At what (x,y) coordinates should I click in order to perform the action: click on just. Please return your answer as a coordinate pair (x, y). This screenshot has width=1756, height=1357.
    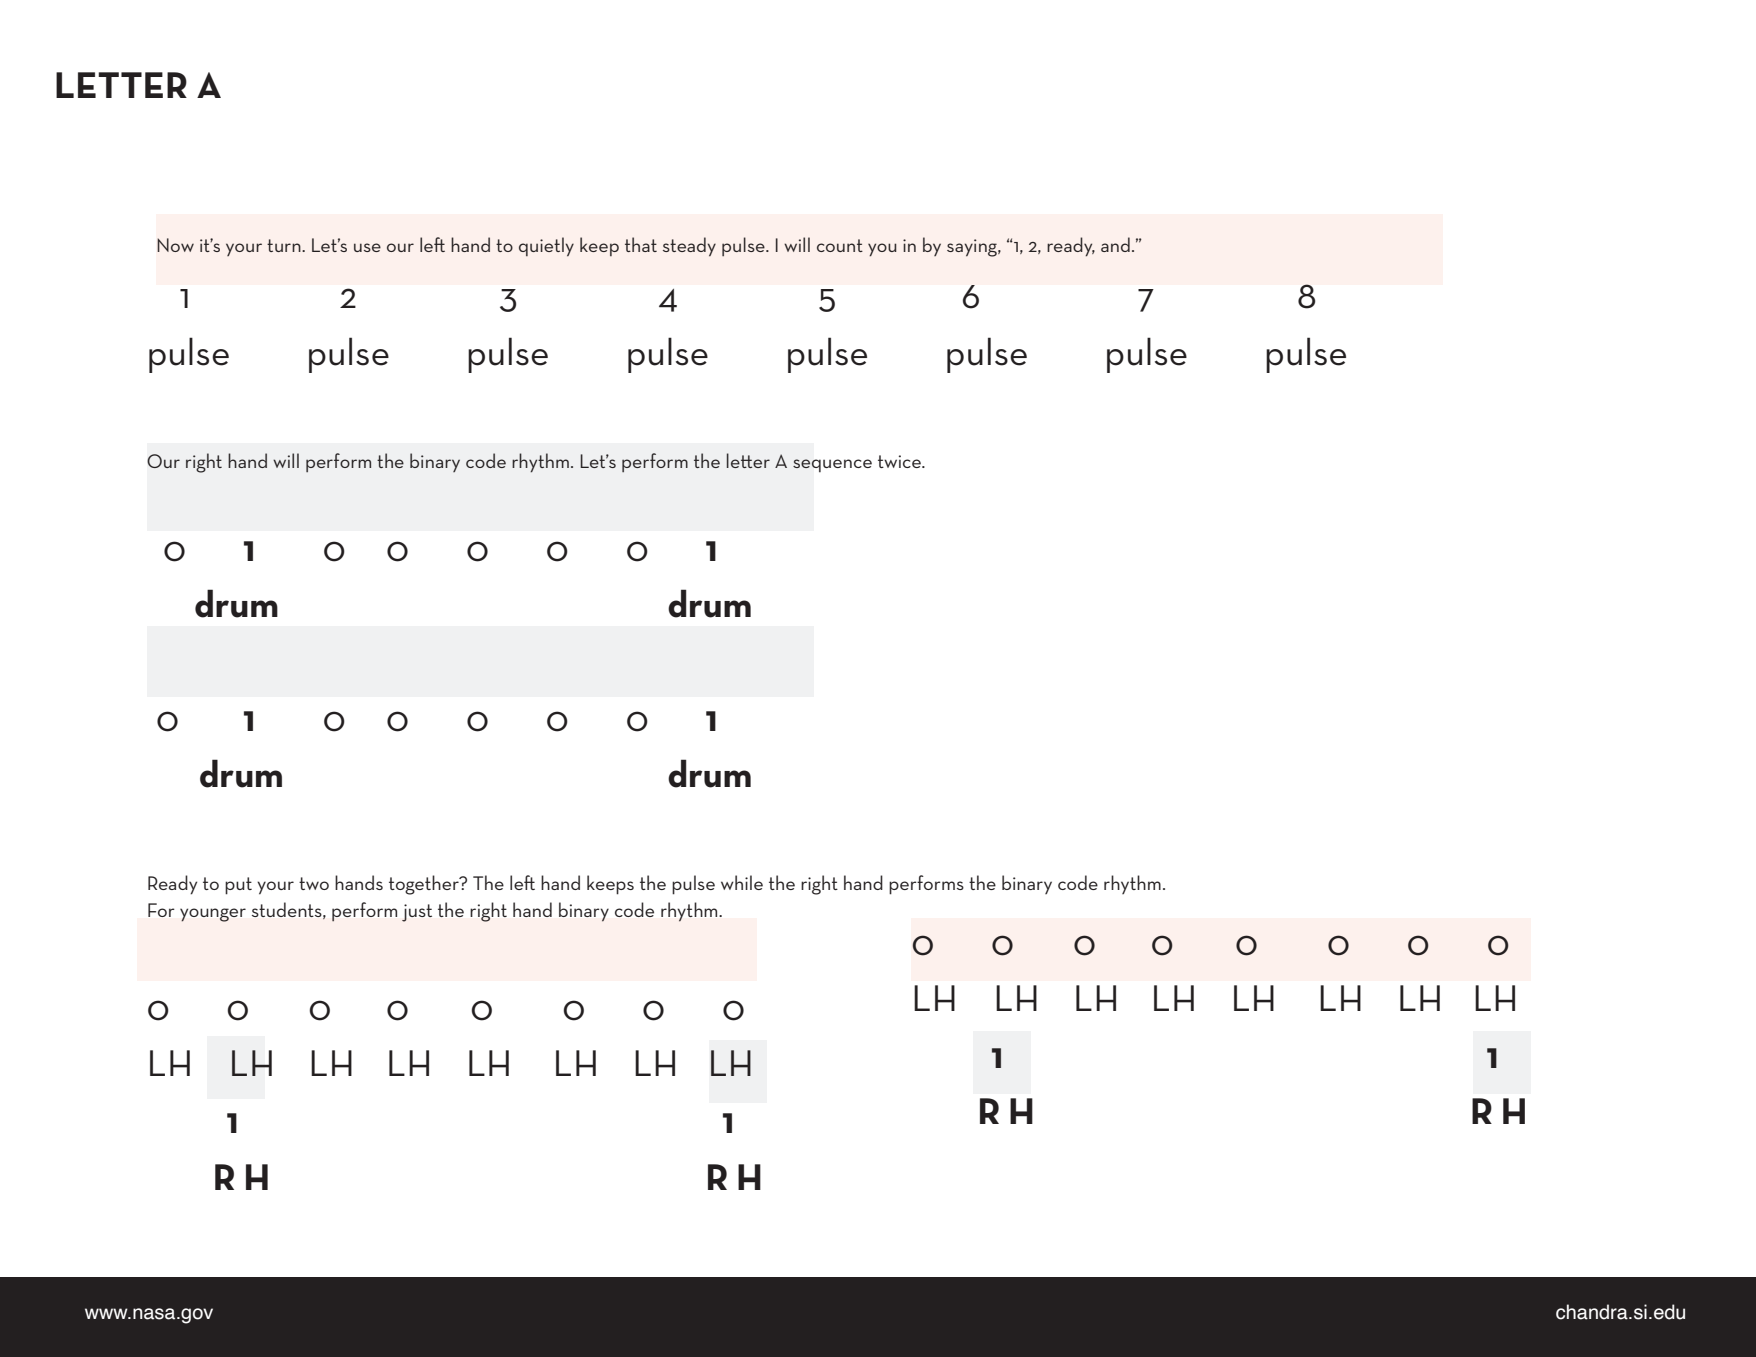
    Looking at the image, I should click on (417, 913).
